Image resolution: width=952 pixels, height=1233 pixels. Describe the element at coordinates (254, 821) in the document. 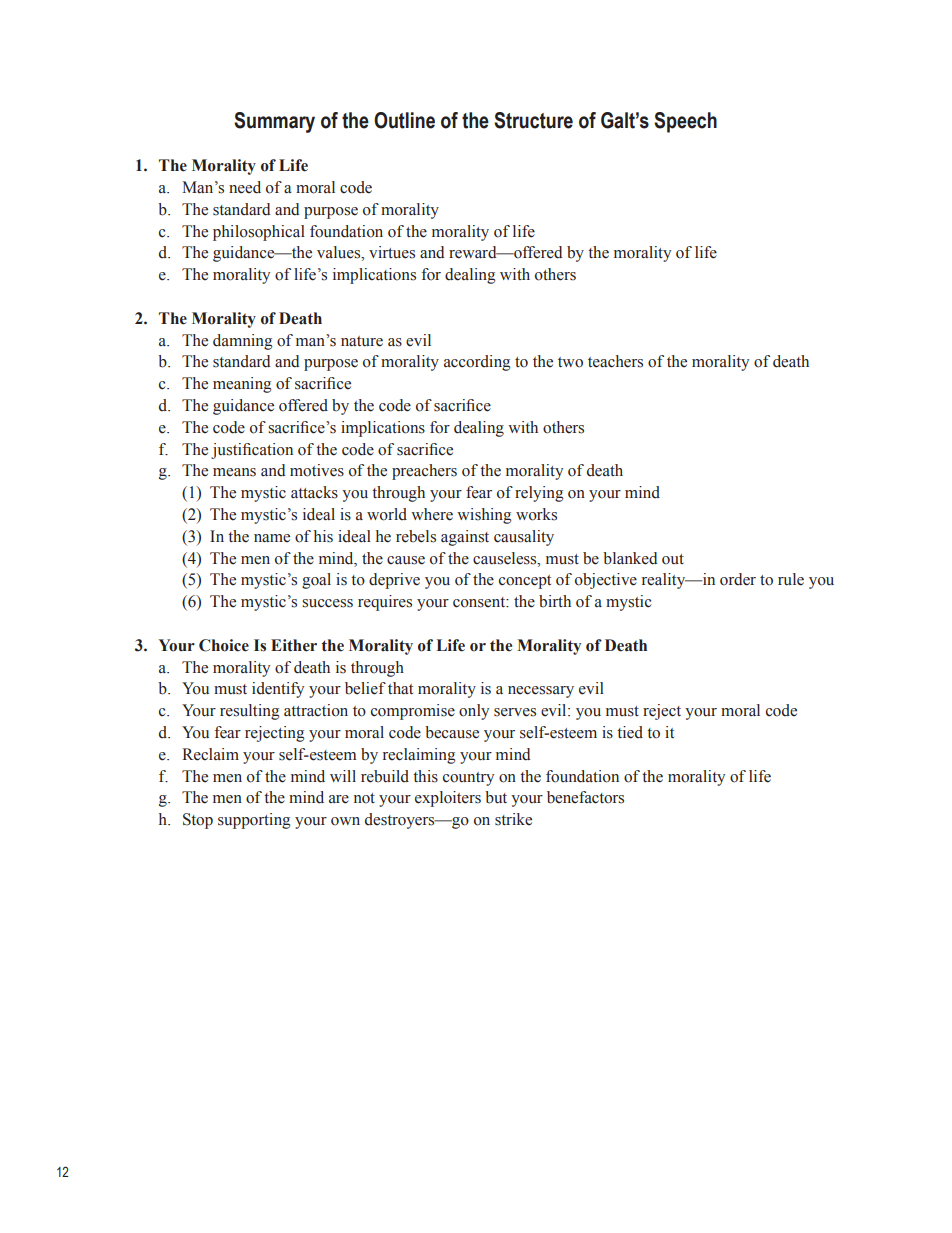

I see `supporting` at that location.
